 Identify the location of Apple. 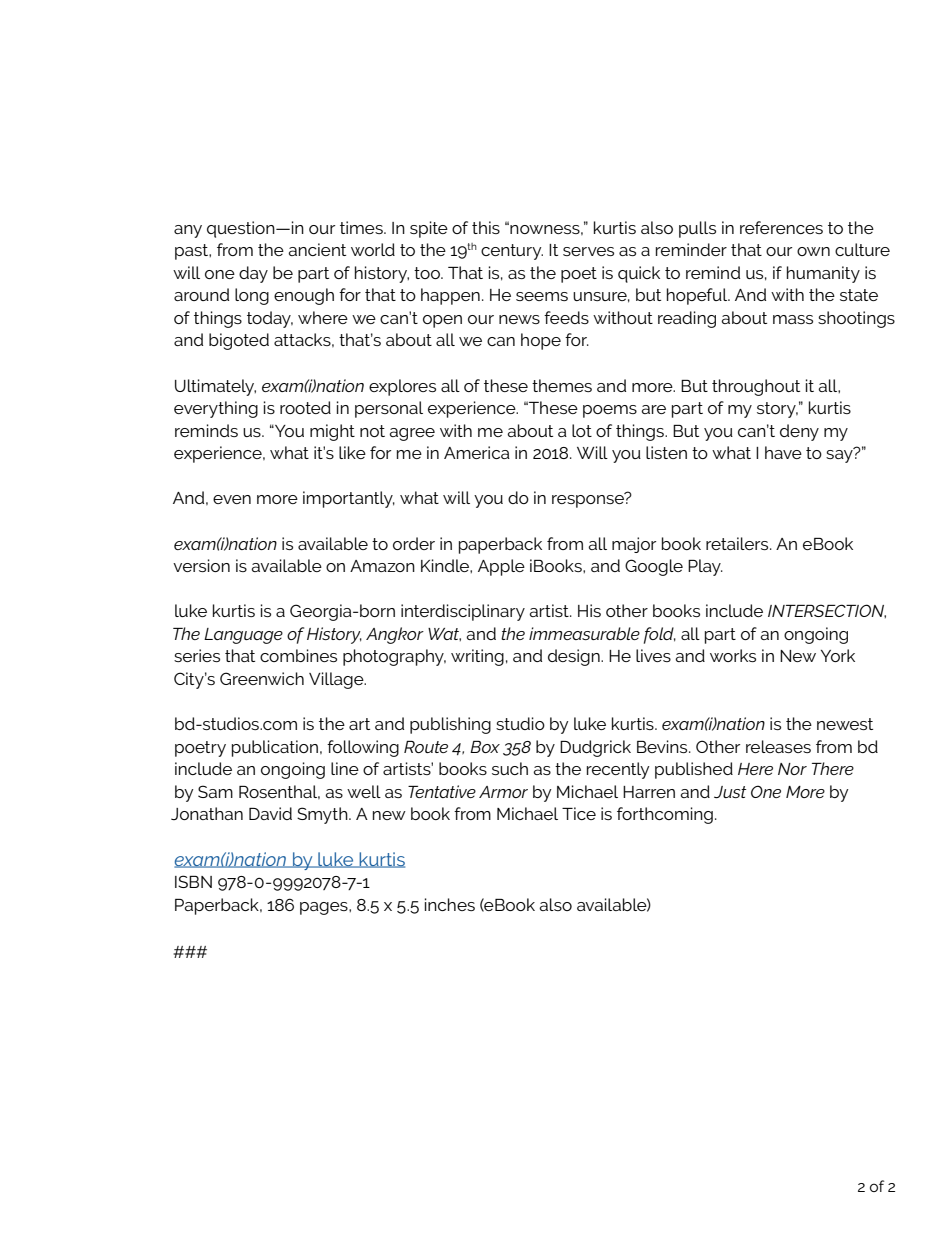
(501, 567).
